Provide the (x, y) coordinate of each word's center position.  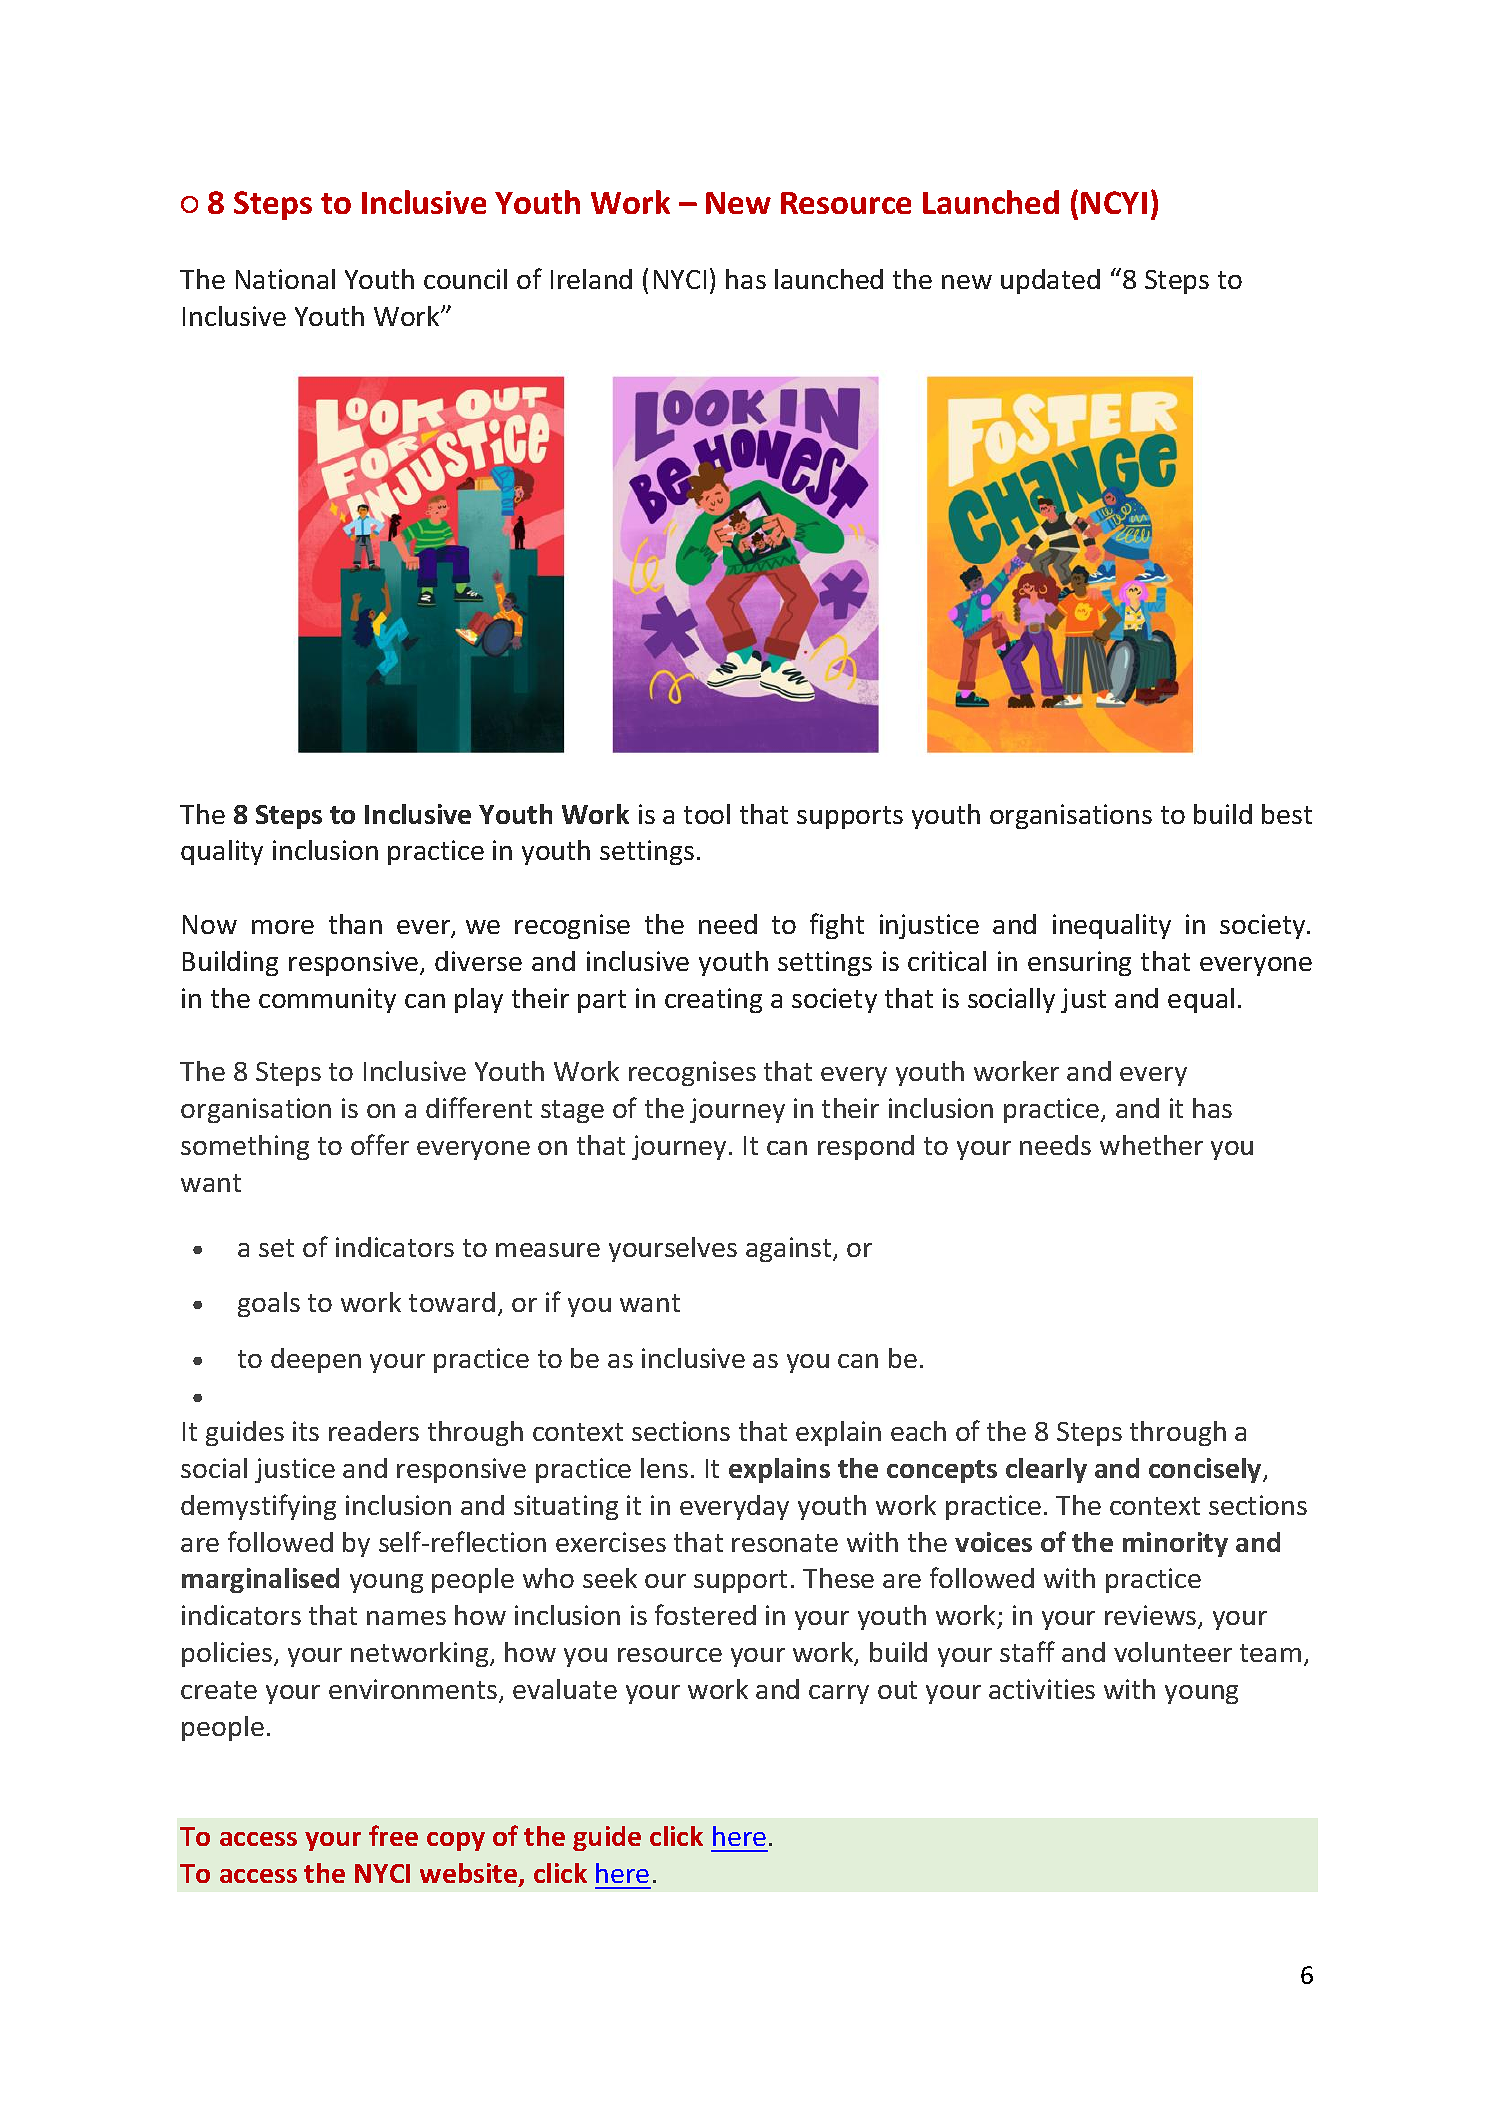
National (285, 279)
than (355, 924)
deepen (316, 1360)
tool (707, 814)
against (790, 1249)
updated (1050, 281)
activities (1042, 1689)
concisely (1206, 1470)
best (1287, 814)
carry (839, 1694)
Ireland (591, 279)
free (393, 1835)
